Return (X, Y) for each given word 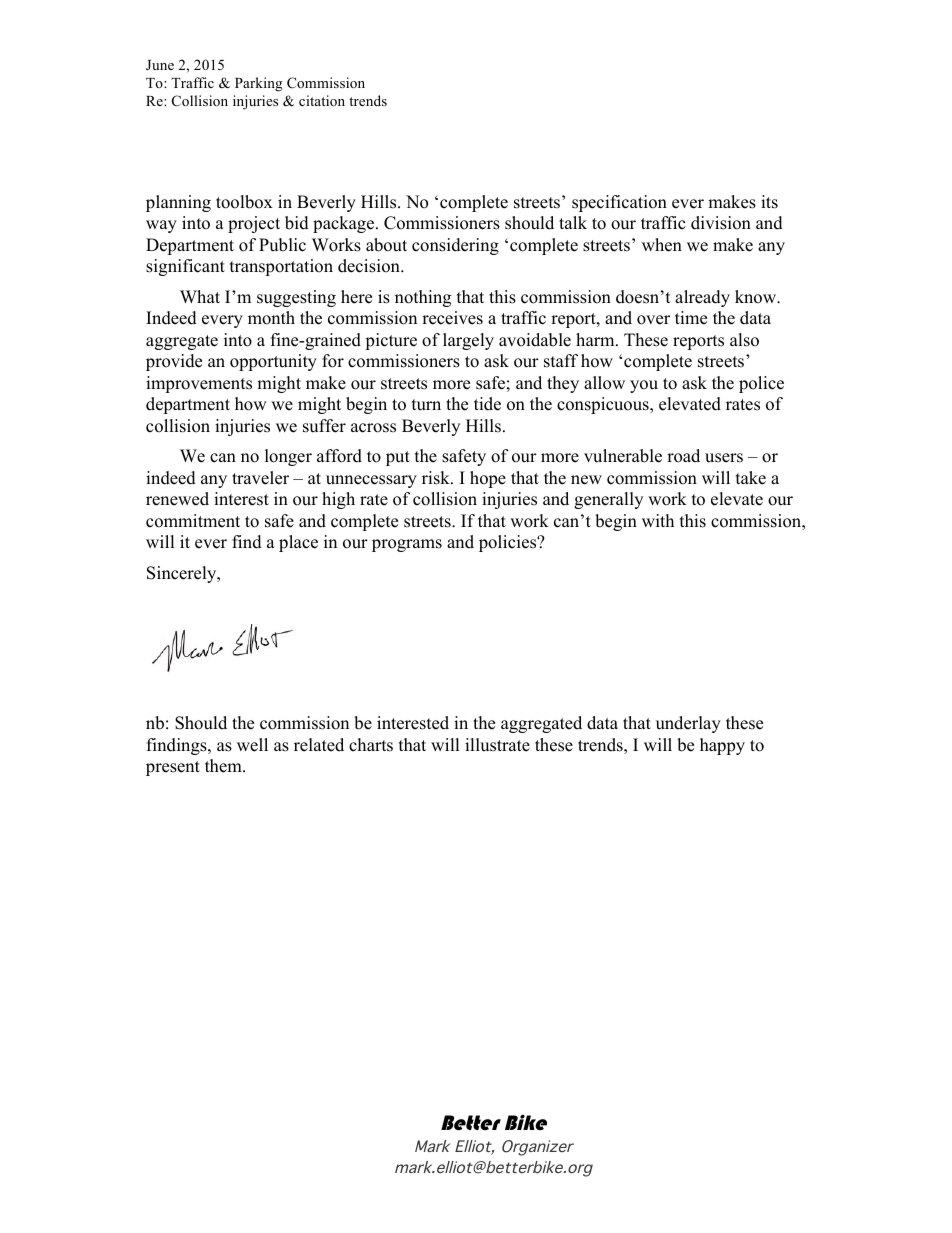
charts (371, 745)
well (252, 745)
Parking (259, 84)
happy (722, 746)
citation (322, 100)
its (769, 202)
